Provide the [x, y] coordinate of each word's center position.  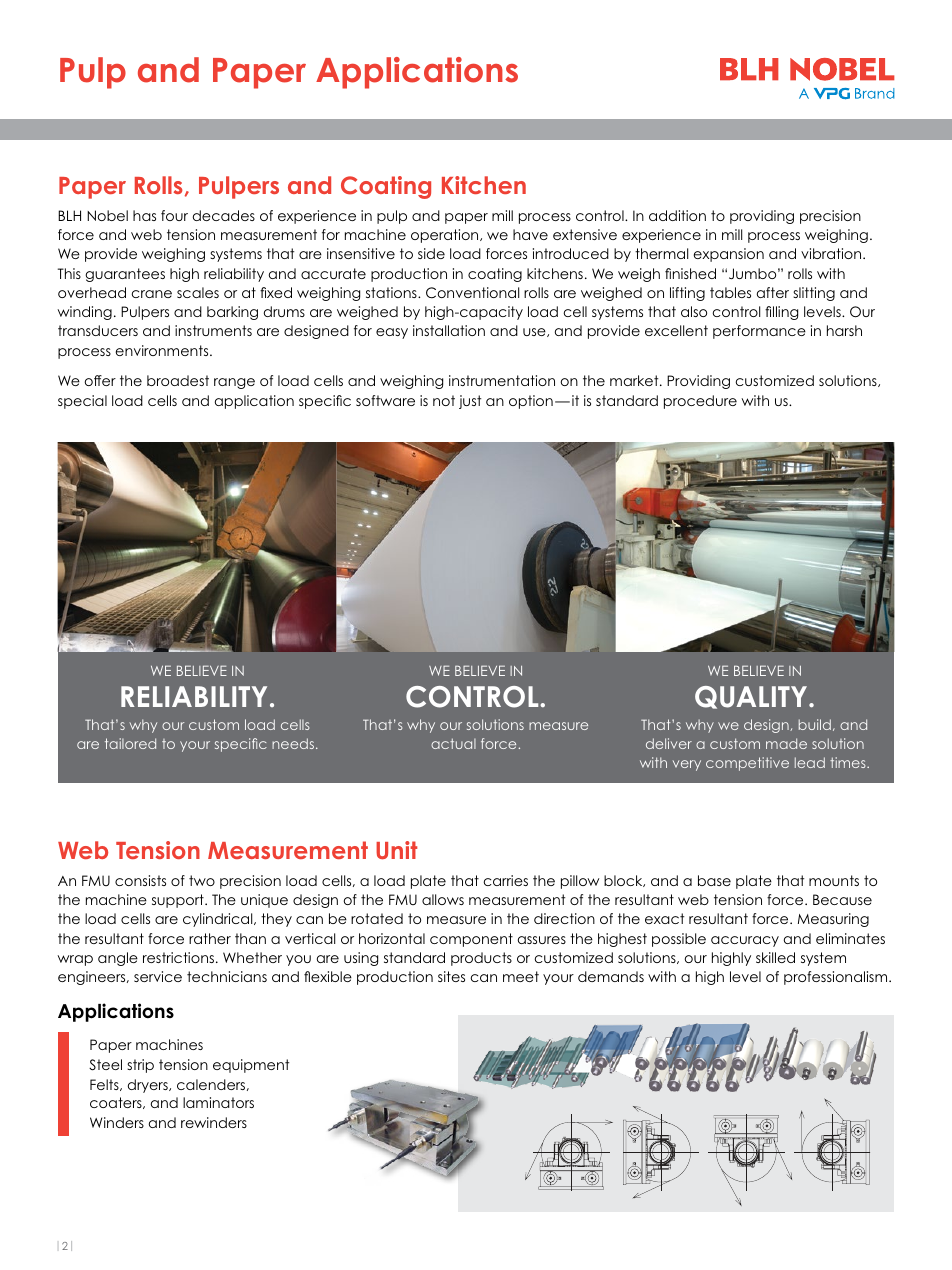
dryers [149, 1086]
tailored [130, 743]
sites [451, 976]
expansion [728, 255]
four [174, 215]
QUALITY [752, 697]
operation [446, 236]
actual [453, 743]
